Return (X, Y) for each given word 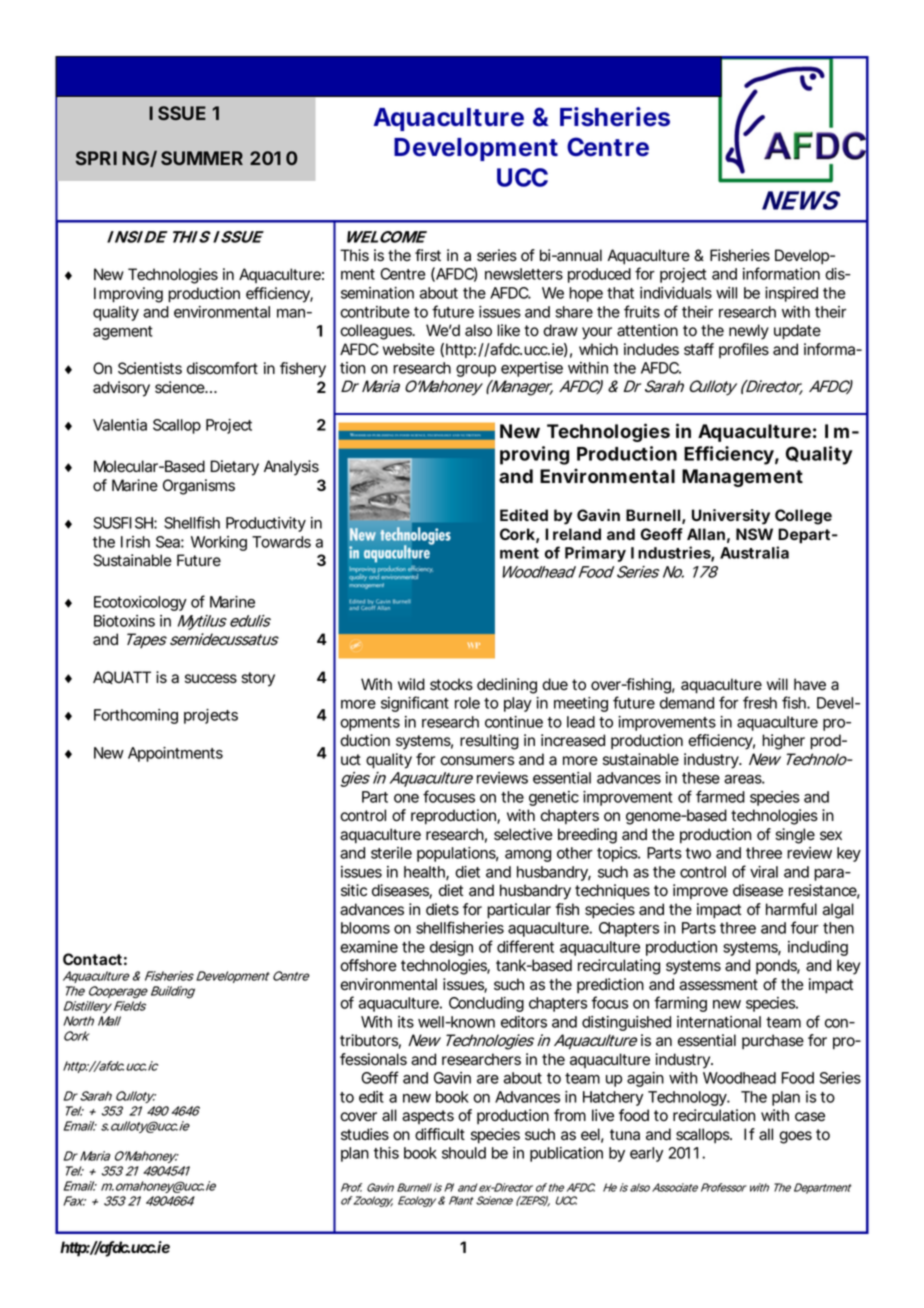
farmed (720, 796)
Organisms (199, 487)
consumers (477, 761)
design (451, 948)
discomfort (222, 368)
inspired (791, 294)
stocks (451, 684)
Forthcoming (136, 716)
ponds (778, 966)
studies (365, 1134)
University (731, 517)
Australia (754, 552)
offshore (368, 965)
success (211, 679)
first (428, 255)
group (476, 371)
